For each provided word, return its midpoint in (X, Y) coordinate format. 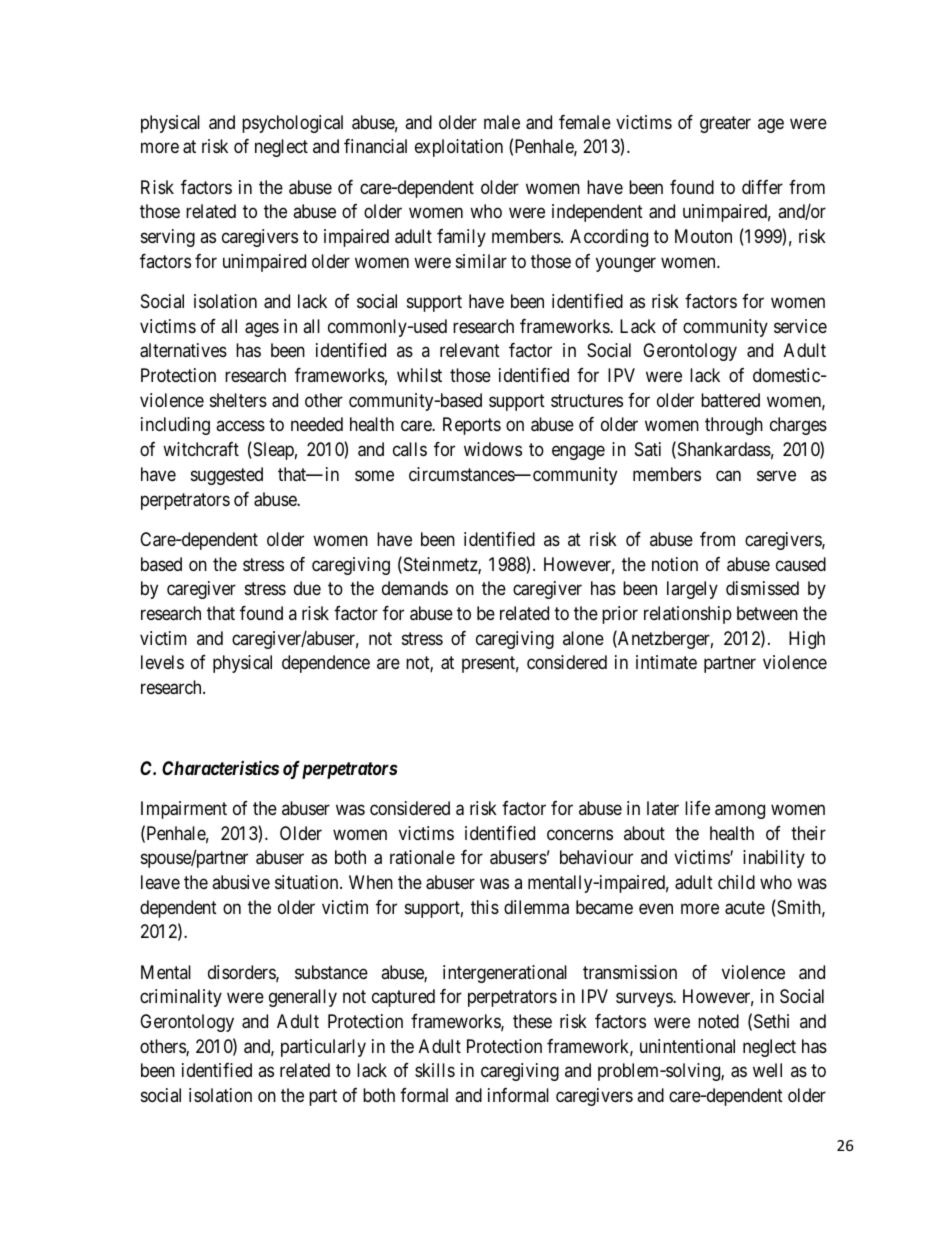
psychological (292, 124)
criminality (181, 998)
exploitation (459, 148)
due (307, 588)
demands (415, 588)
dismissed (762, 588)
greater (725, 124)
